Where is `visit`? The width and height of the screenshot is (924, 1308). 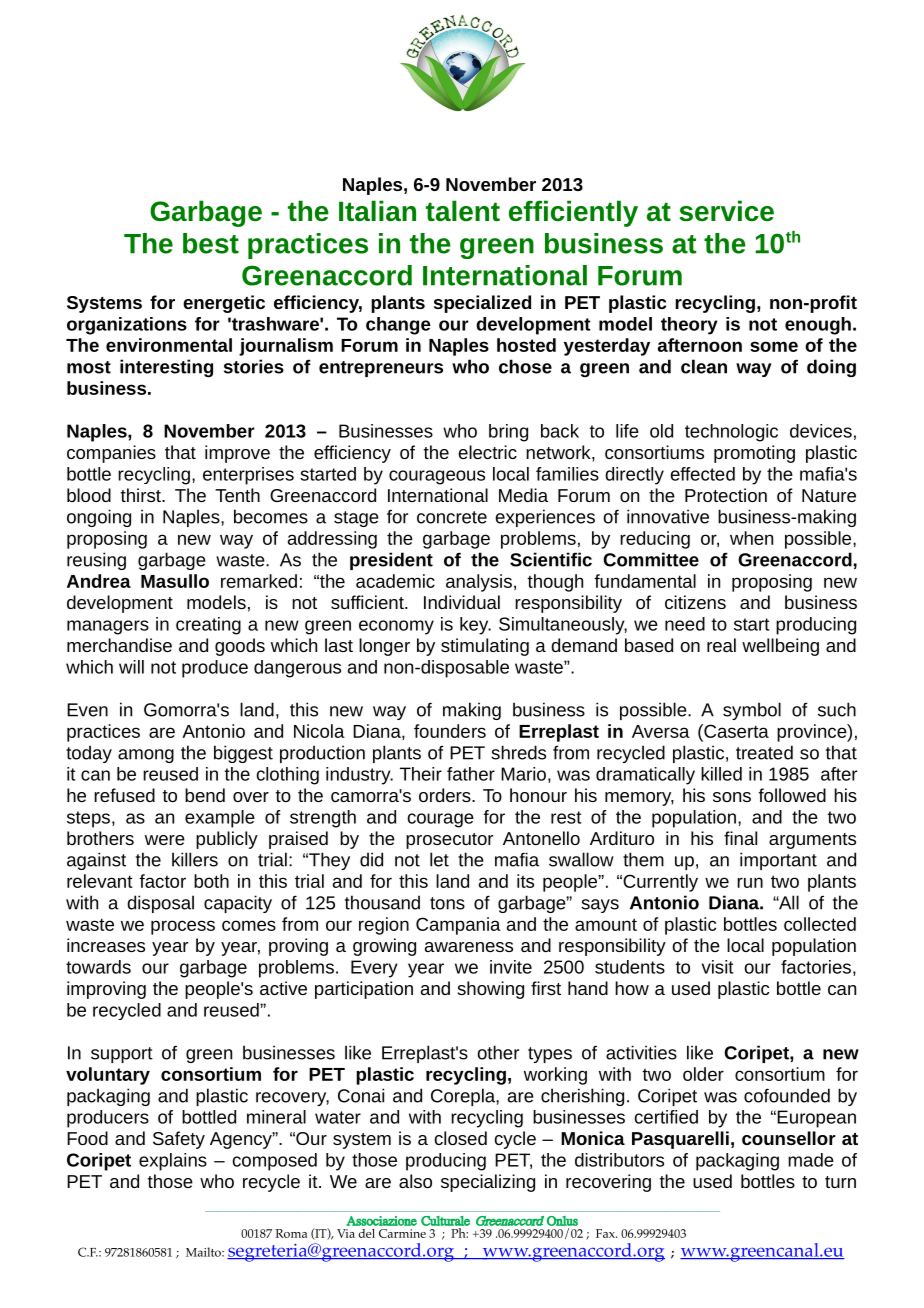
visit is located at coordinates (718, 967).
